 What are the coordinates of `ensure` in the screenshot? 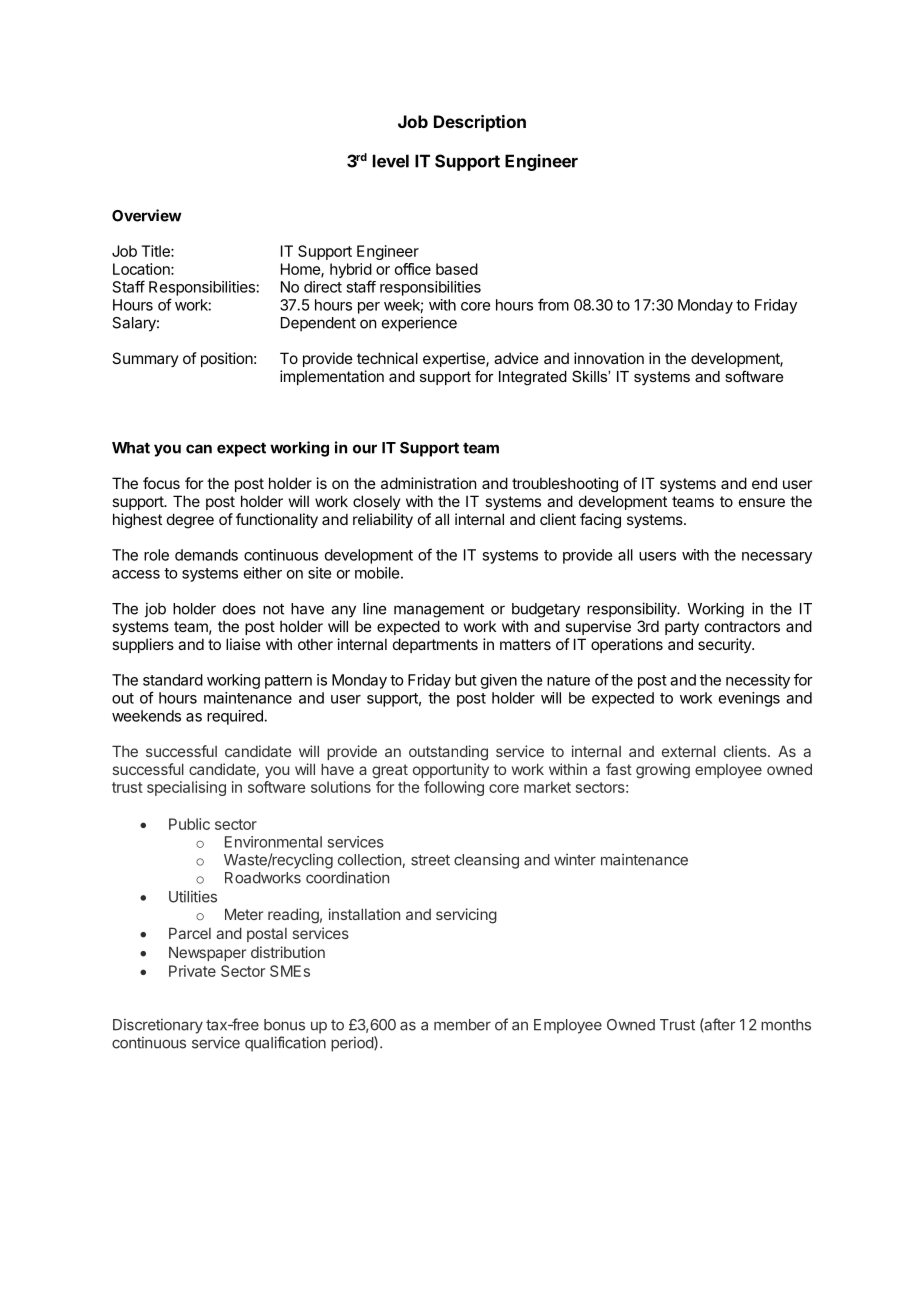 It's located at (762, 502).
